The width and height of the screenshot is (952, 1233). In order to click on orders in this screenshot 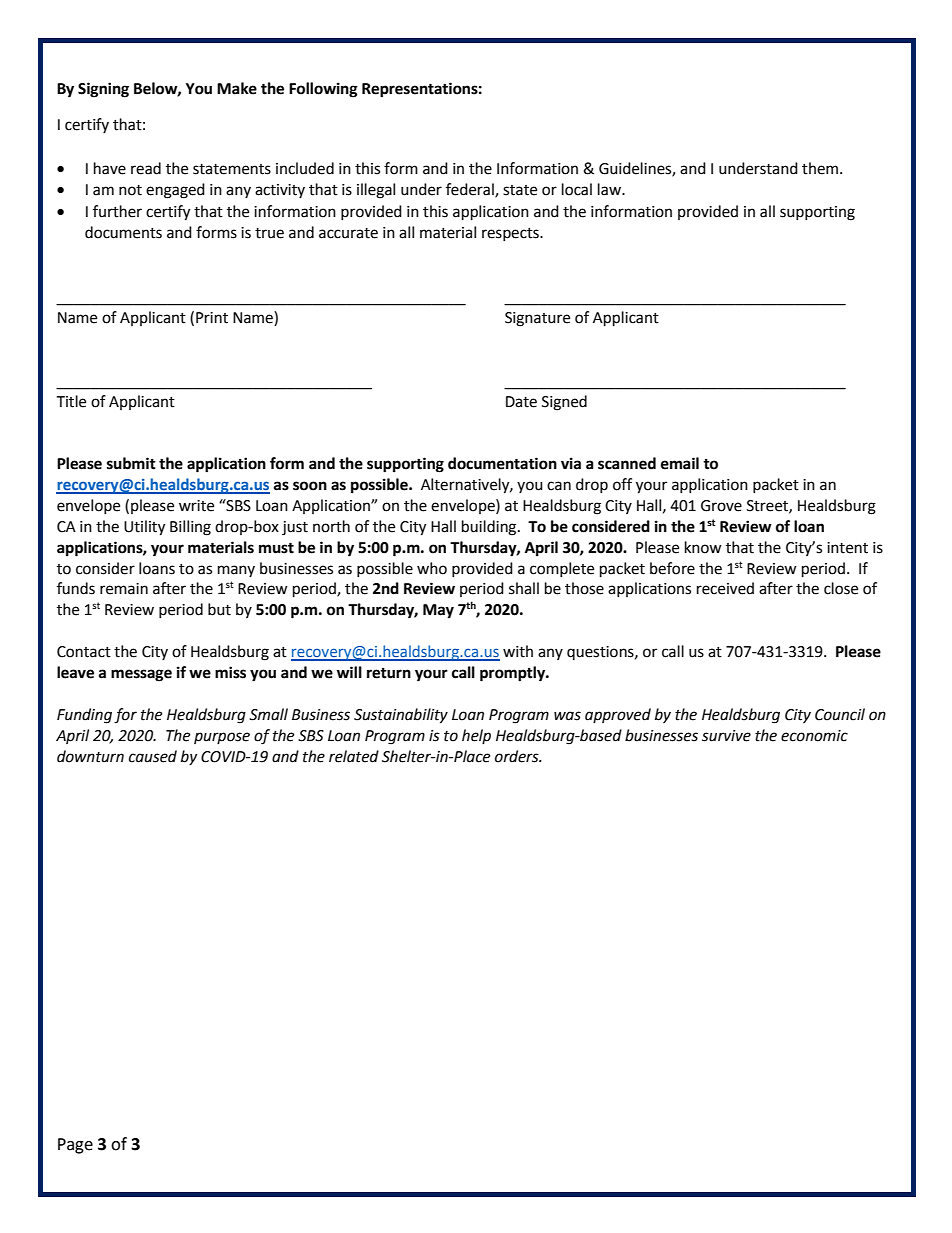, I will do `click(518, 756)`.
